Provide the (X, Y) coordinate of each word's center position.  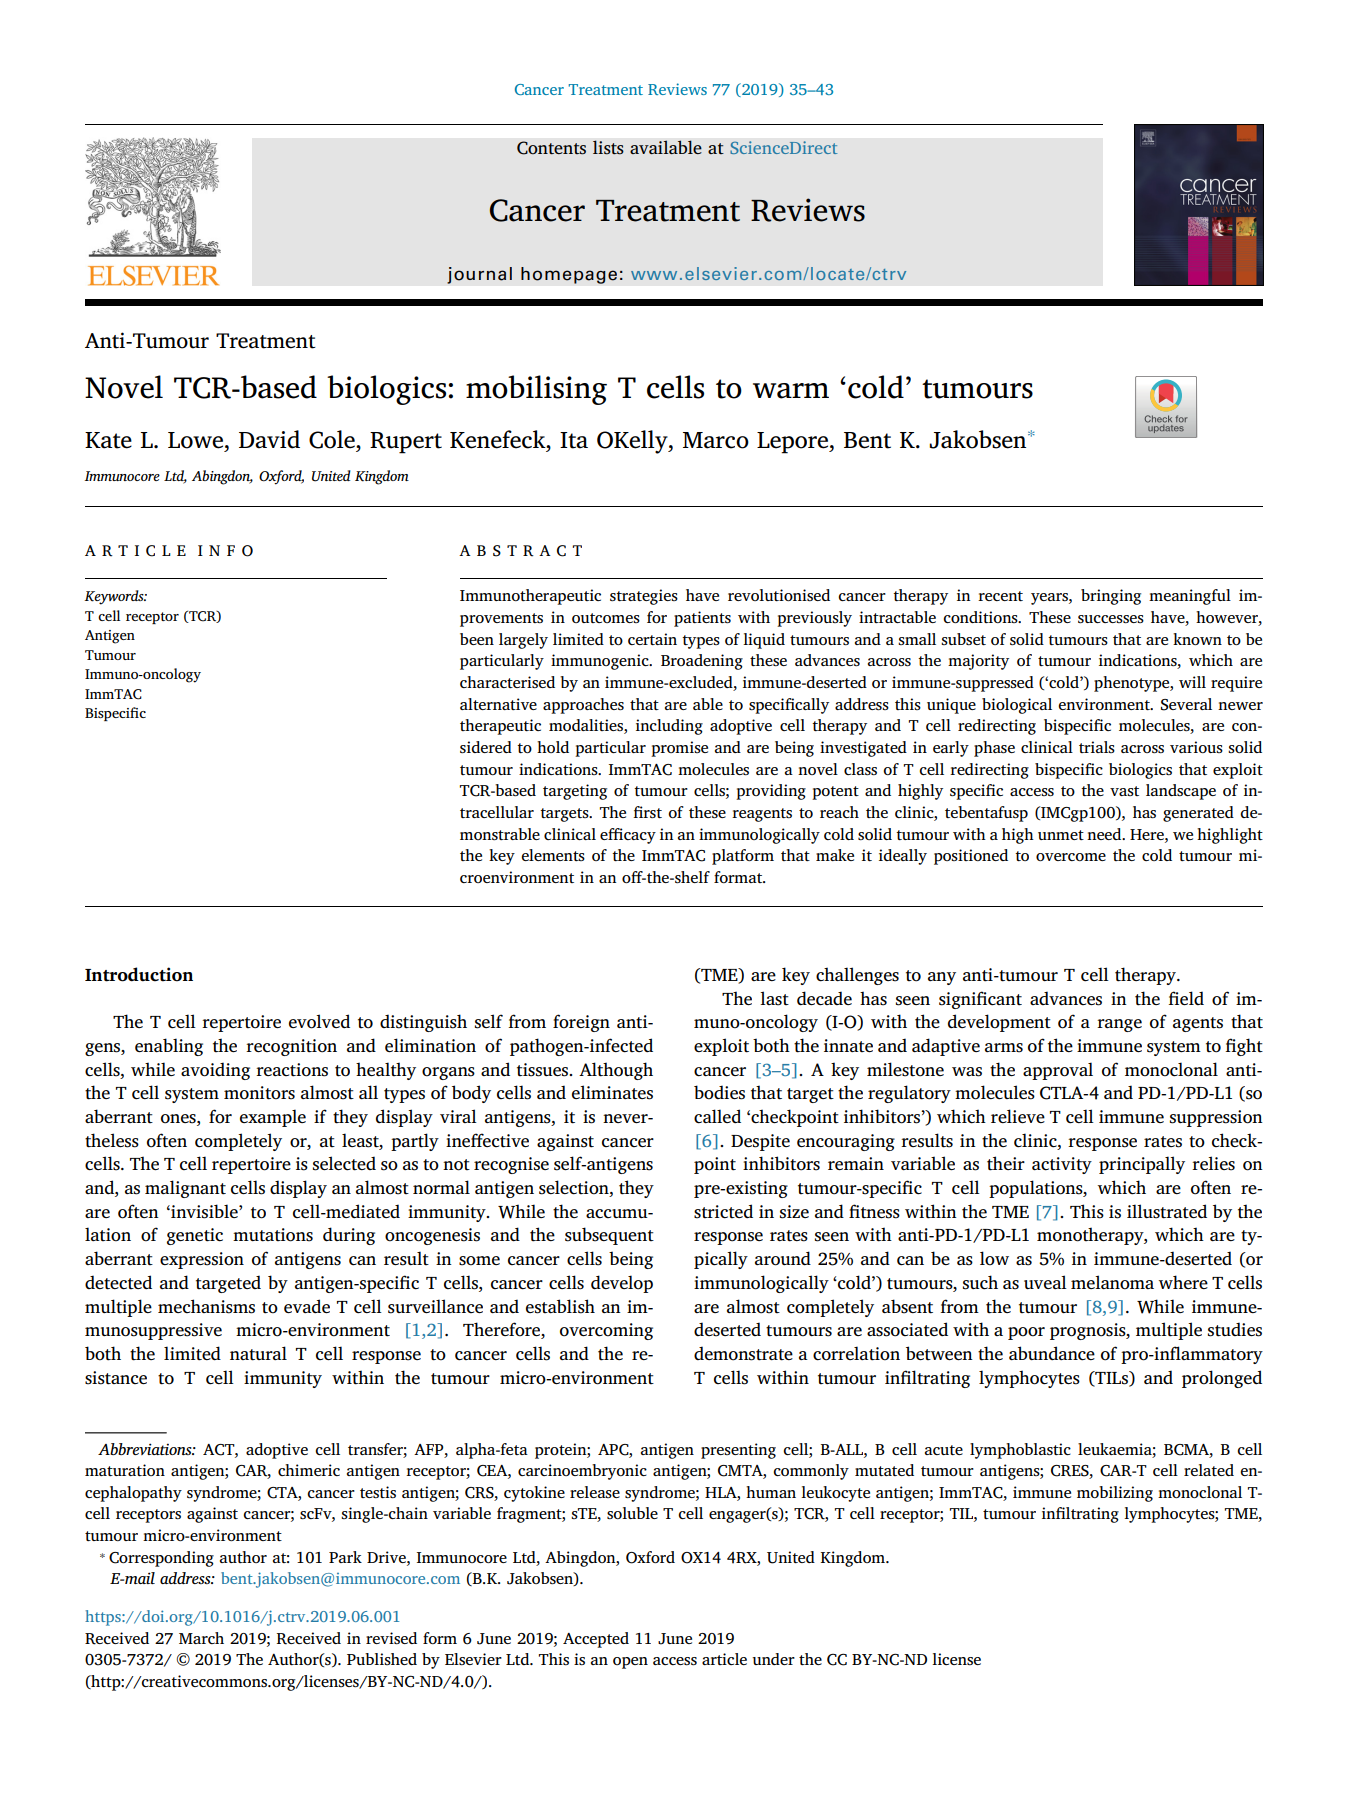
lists (608, 147)
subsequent (609, 1236)
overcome (1071, 857)
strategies (644, 597)
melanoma (1112, 1282)
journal (479, 275)
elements (553, 855)
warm (791, 391)
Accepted (596, 1640)
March (201, 1638)
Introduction (139, 974)
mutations (273, 1235)
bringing (1111, 597)
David (269, 439)
